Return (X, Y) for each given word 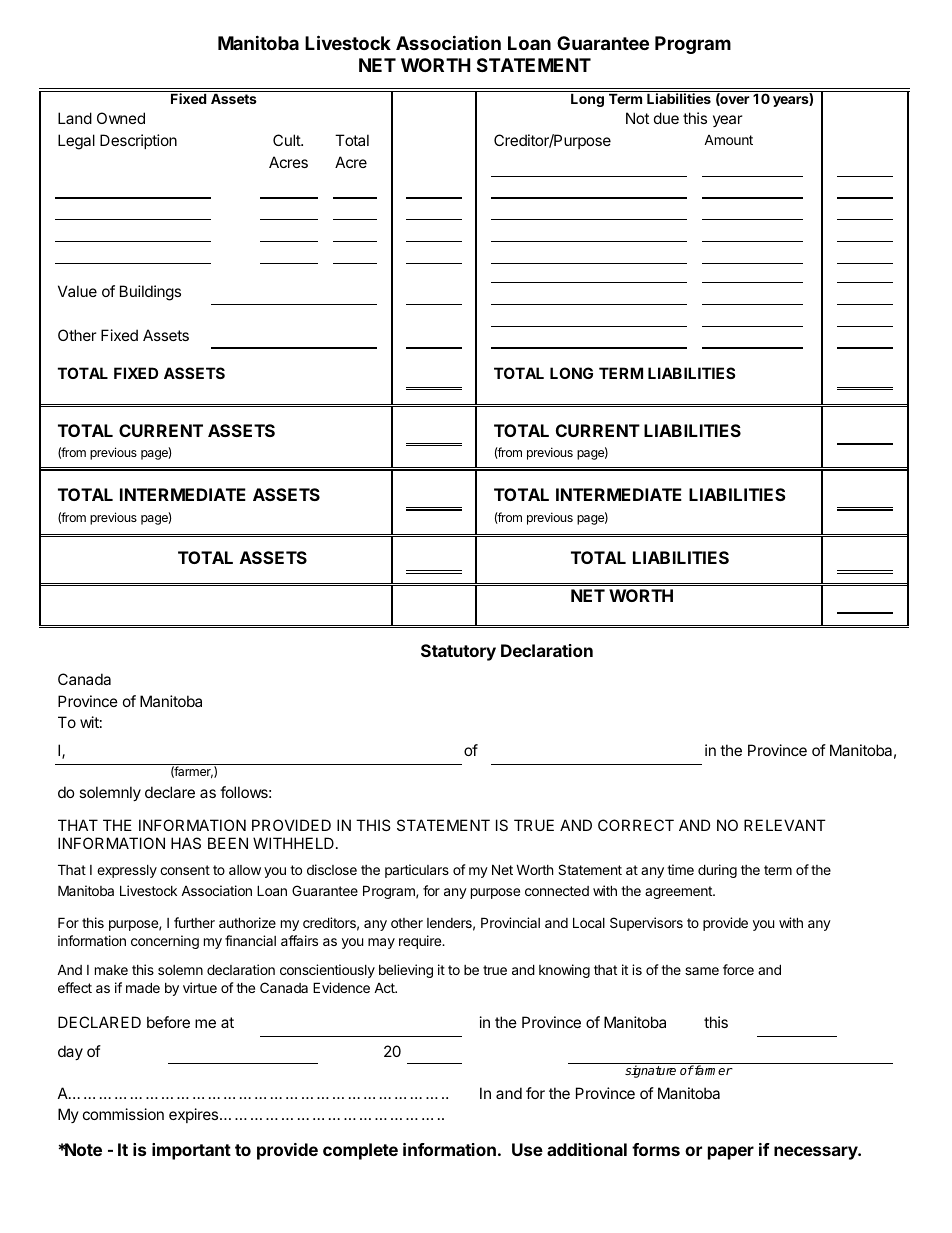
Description (138, 141)
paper (731, 1153)
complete (360, 1151)
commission (123, 1114)
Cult (287, 140)
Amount (728, 140)
